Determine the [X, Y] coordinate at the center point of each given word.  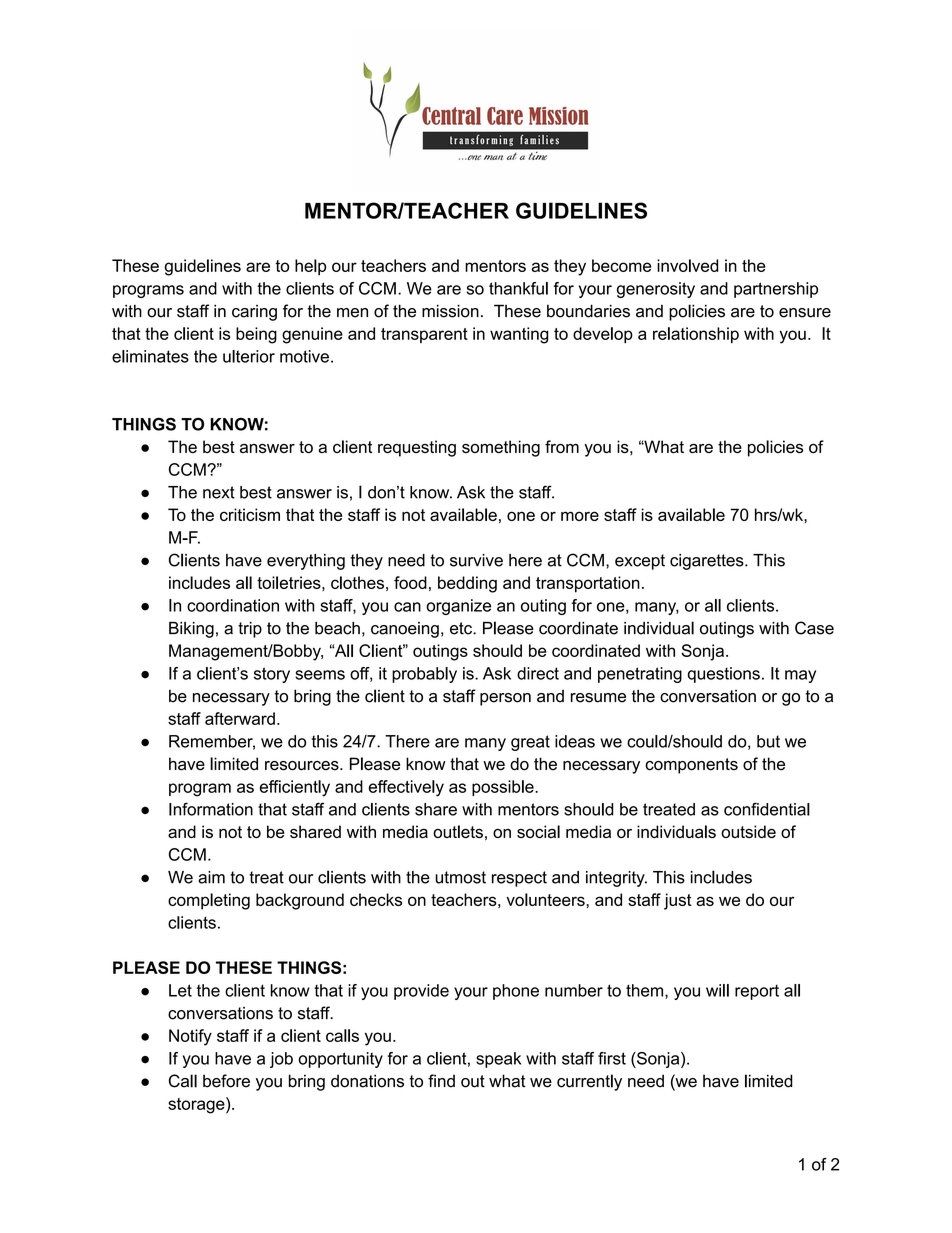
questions [724, 675]
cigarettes [708, 562]
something [501, 448]
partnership [776, 290]
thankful [518, 288]
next [219, 492]
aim [211, 877]
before [226, 1081]
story [272, 675]
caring [254, 313]
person [505, 699]
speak [498, 1060]
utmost [460, 877]
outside [748, 831]
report [757, 992]
